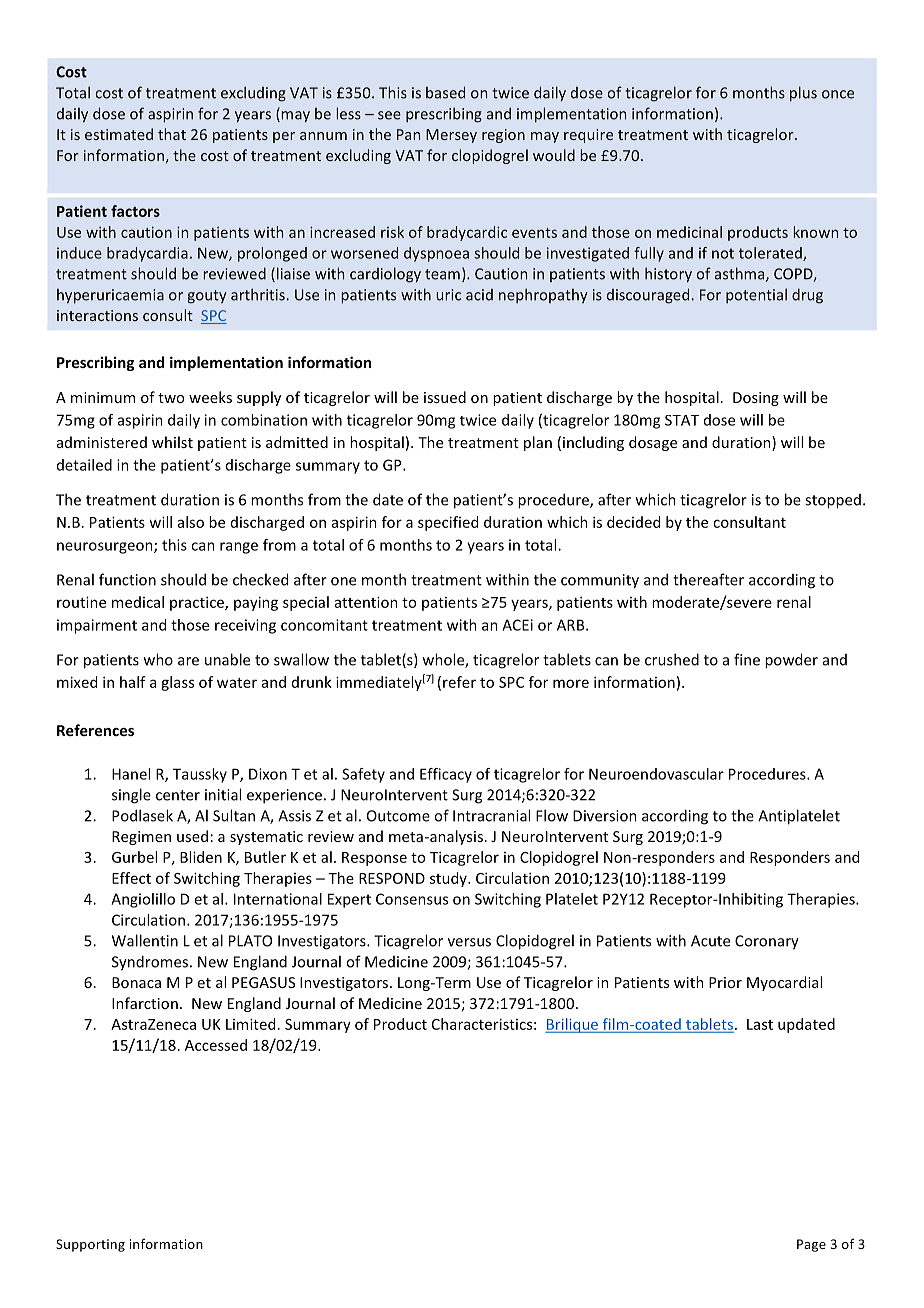 Image resolution: width=924 pixels, height=1308 pixels. Describe the element at coordinates (145, 1003) in the document. I see `Infarction` at that location.
